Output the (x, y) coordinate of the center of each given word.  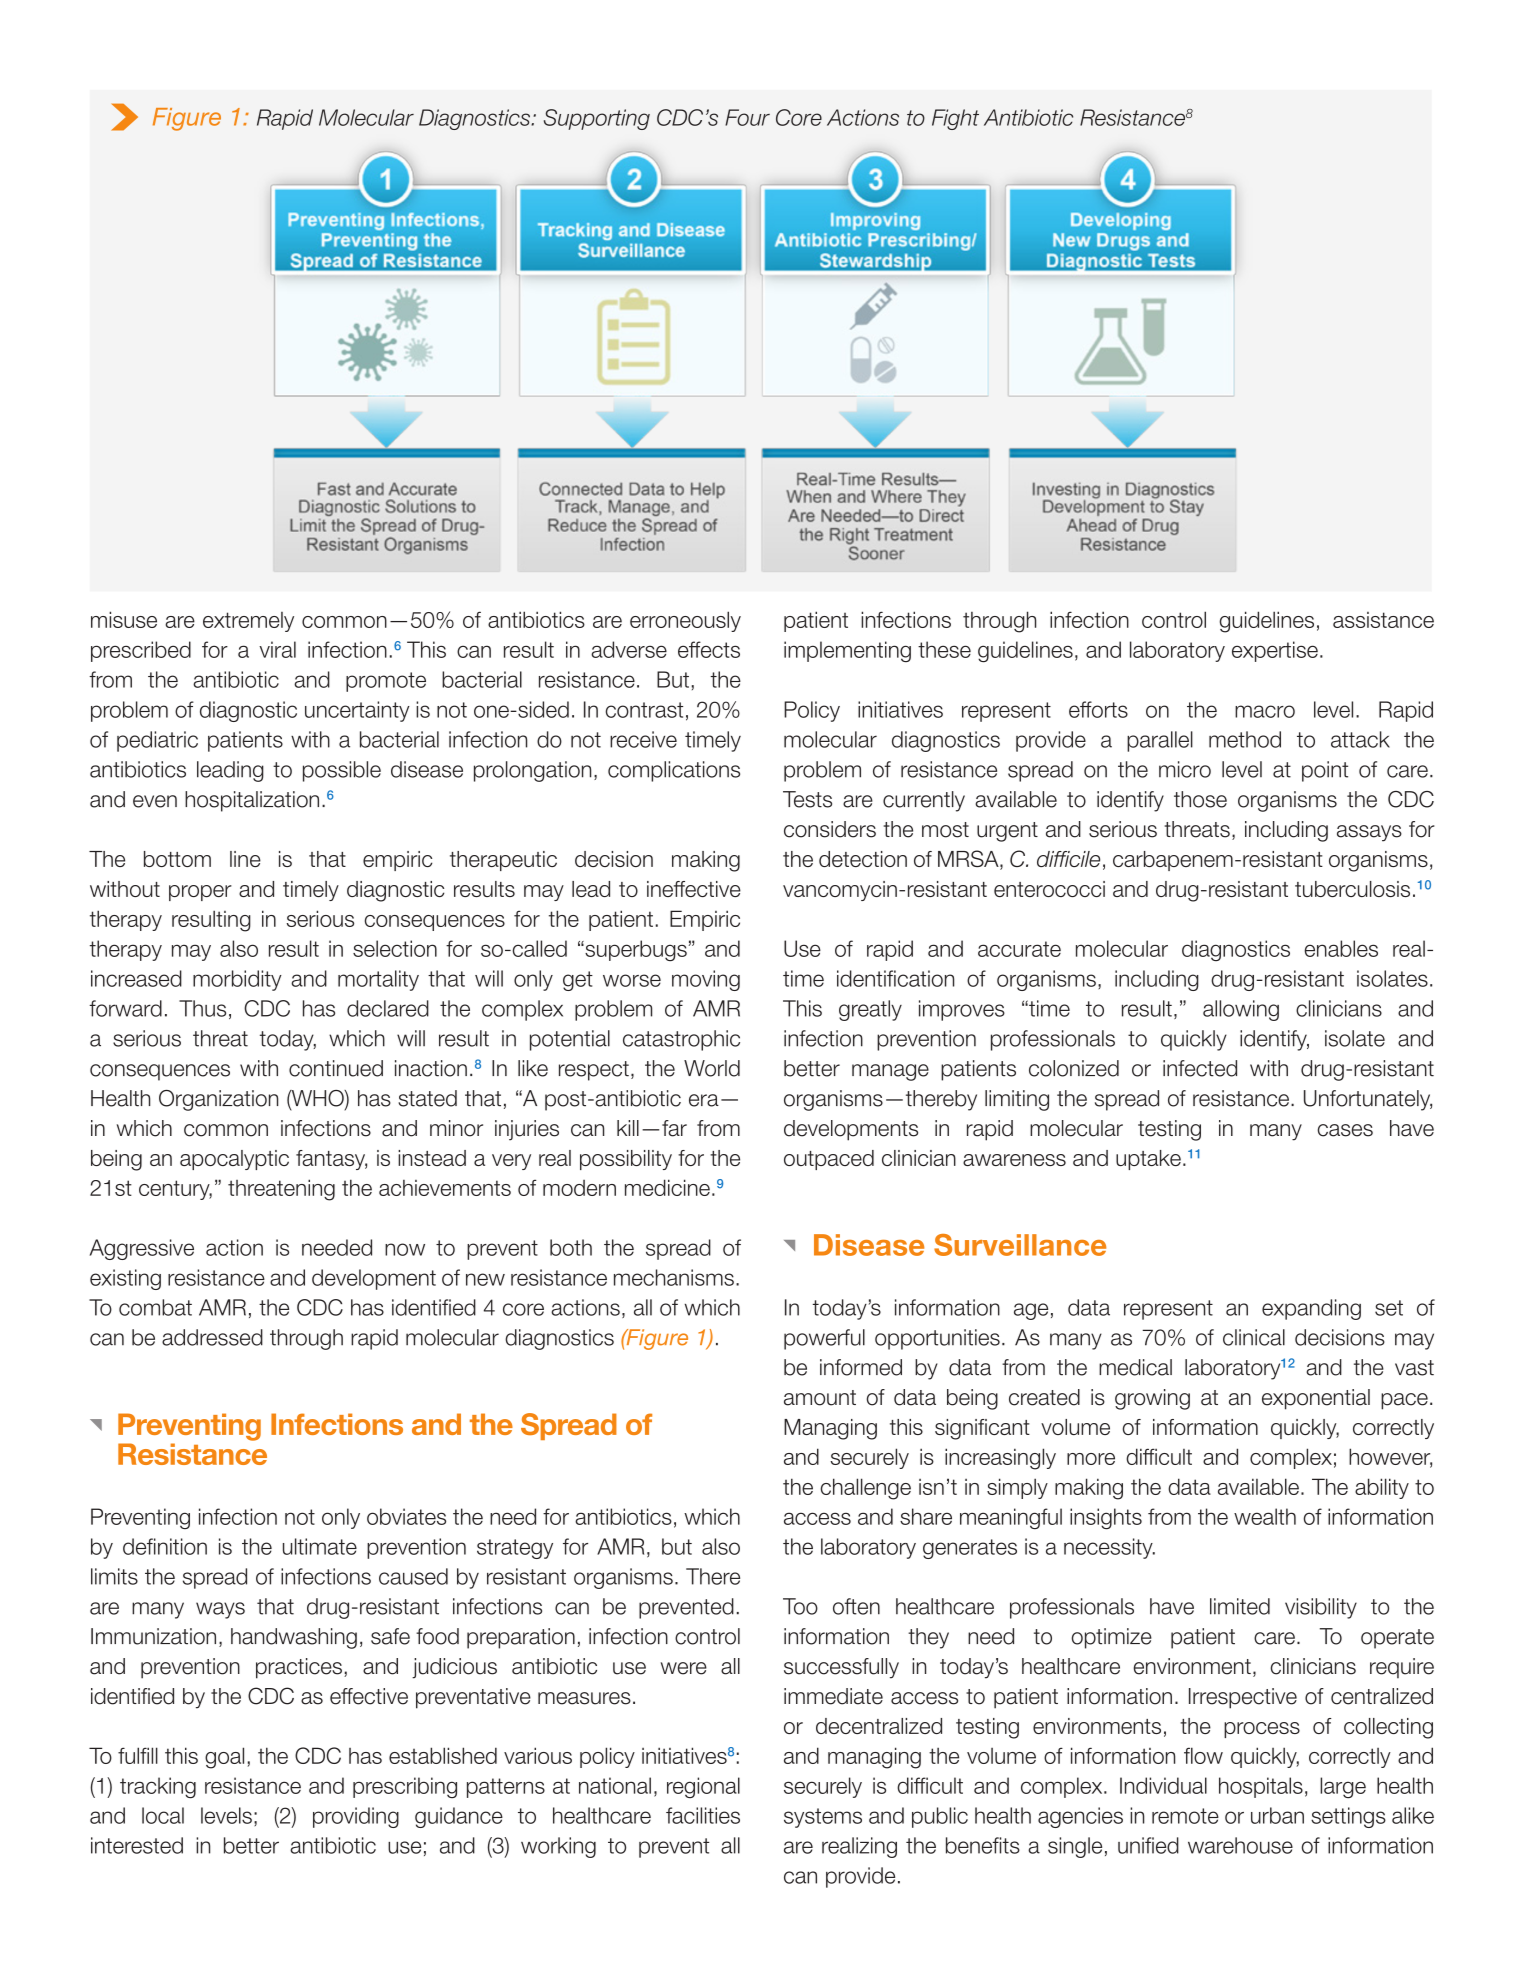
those (1200, 799)
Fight (955, 119)
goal (224, 1758)
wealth (1265, 1516)
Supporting (597, 119)
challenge (866, 1489)
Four (747, 117)
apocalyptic (234, 1160)
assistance (1383, 620)
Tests (807, 799)
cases (1345, 1130)
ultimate (320, 1546)
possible (342, 771)
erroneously (685, 621)
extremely (248, 622)
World (712, 1068)
